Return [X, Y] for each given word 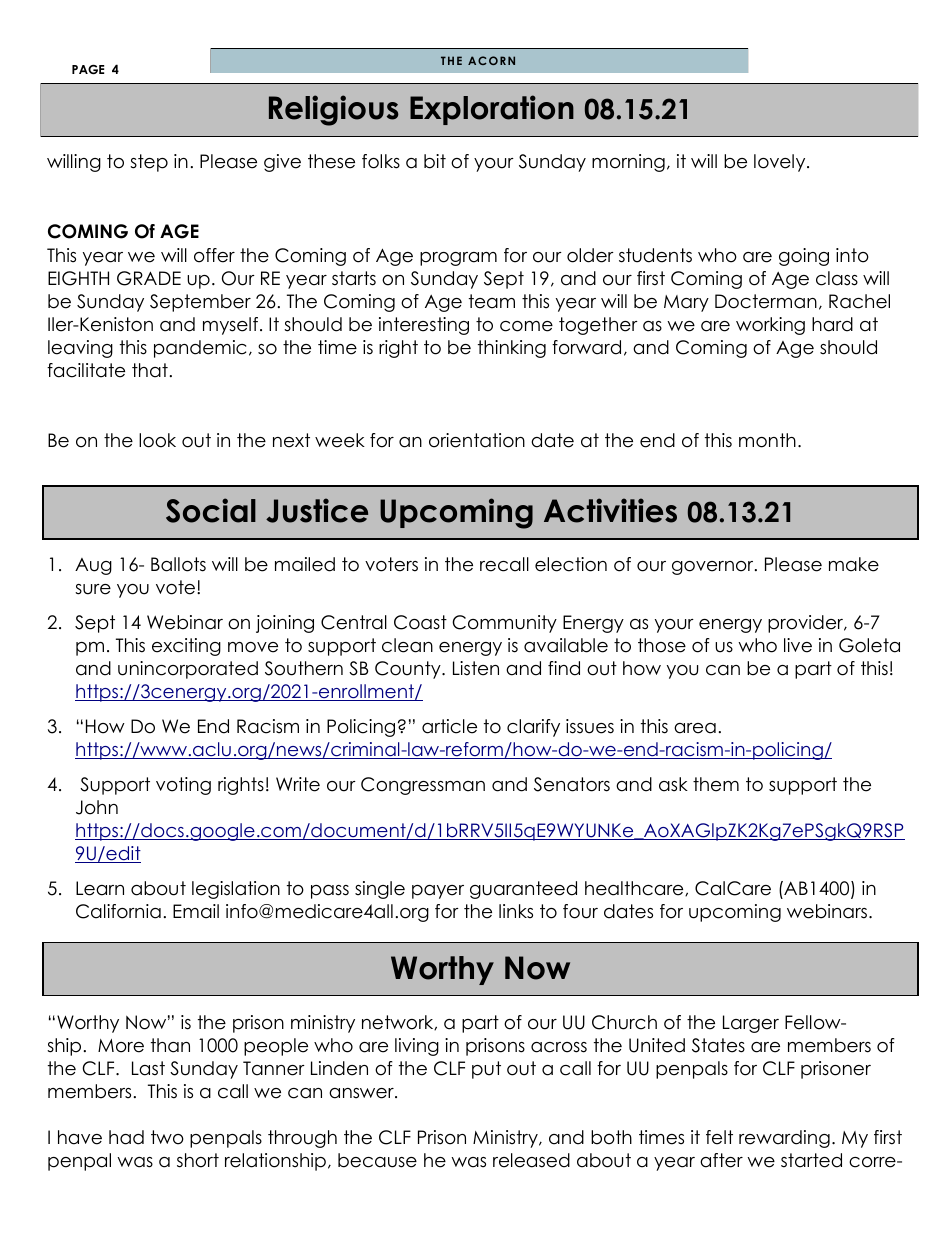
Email [196, 911]
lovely [781, 163]
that [150, 370]
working [770, 326]
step [149, 163]
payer [438, 892]
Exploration [492, 110]
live [798, 645]
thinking [512, 349]
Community [504, 624]
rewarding [784, 1139]
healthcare [635, 888]
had [126, 1137]
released [531, 1160]
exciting [186, 647]
